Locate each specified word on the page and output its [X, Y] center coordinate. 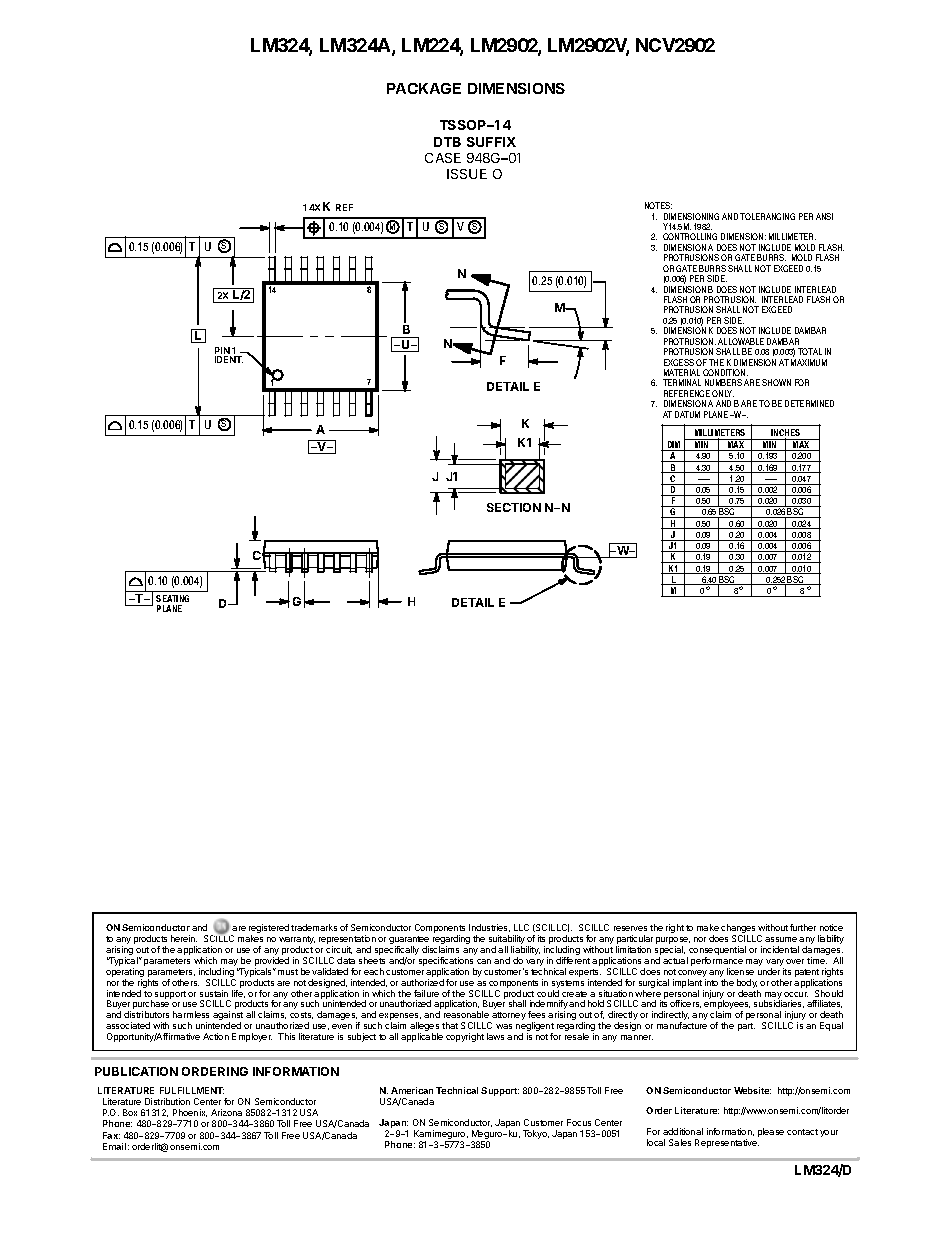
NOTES [658, 205]
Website [752, 1090]
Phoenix [190, 1113]
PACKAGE [424, 88]
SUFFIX [491, 142]
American [412, 1090]
